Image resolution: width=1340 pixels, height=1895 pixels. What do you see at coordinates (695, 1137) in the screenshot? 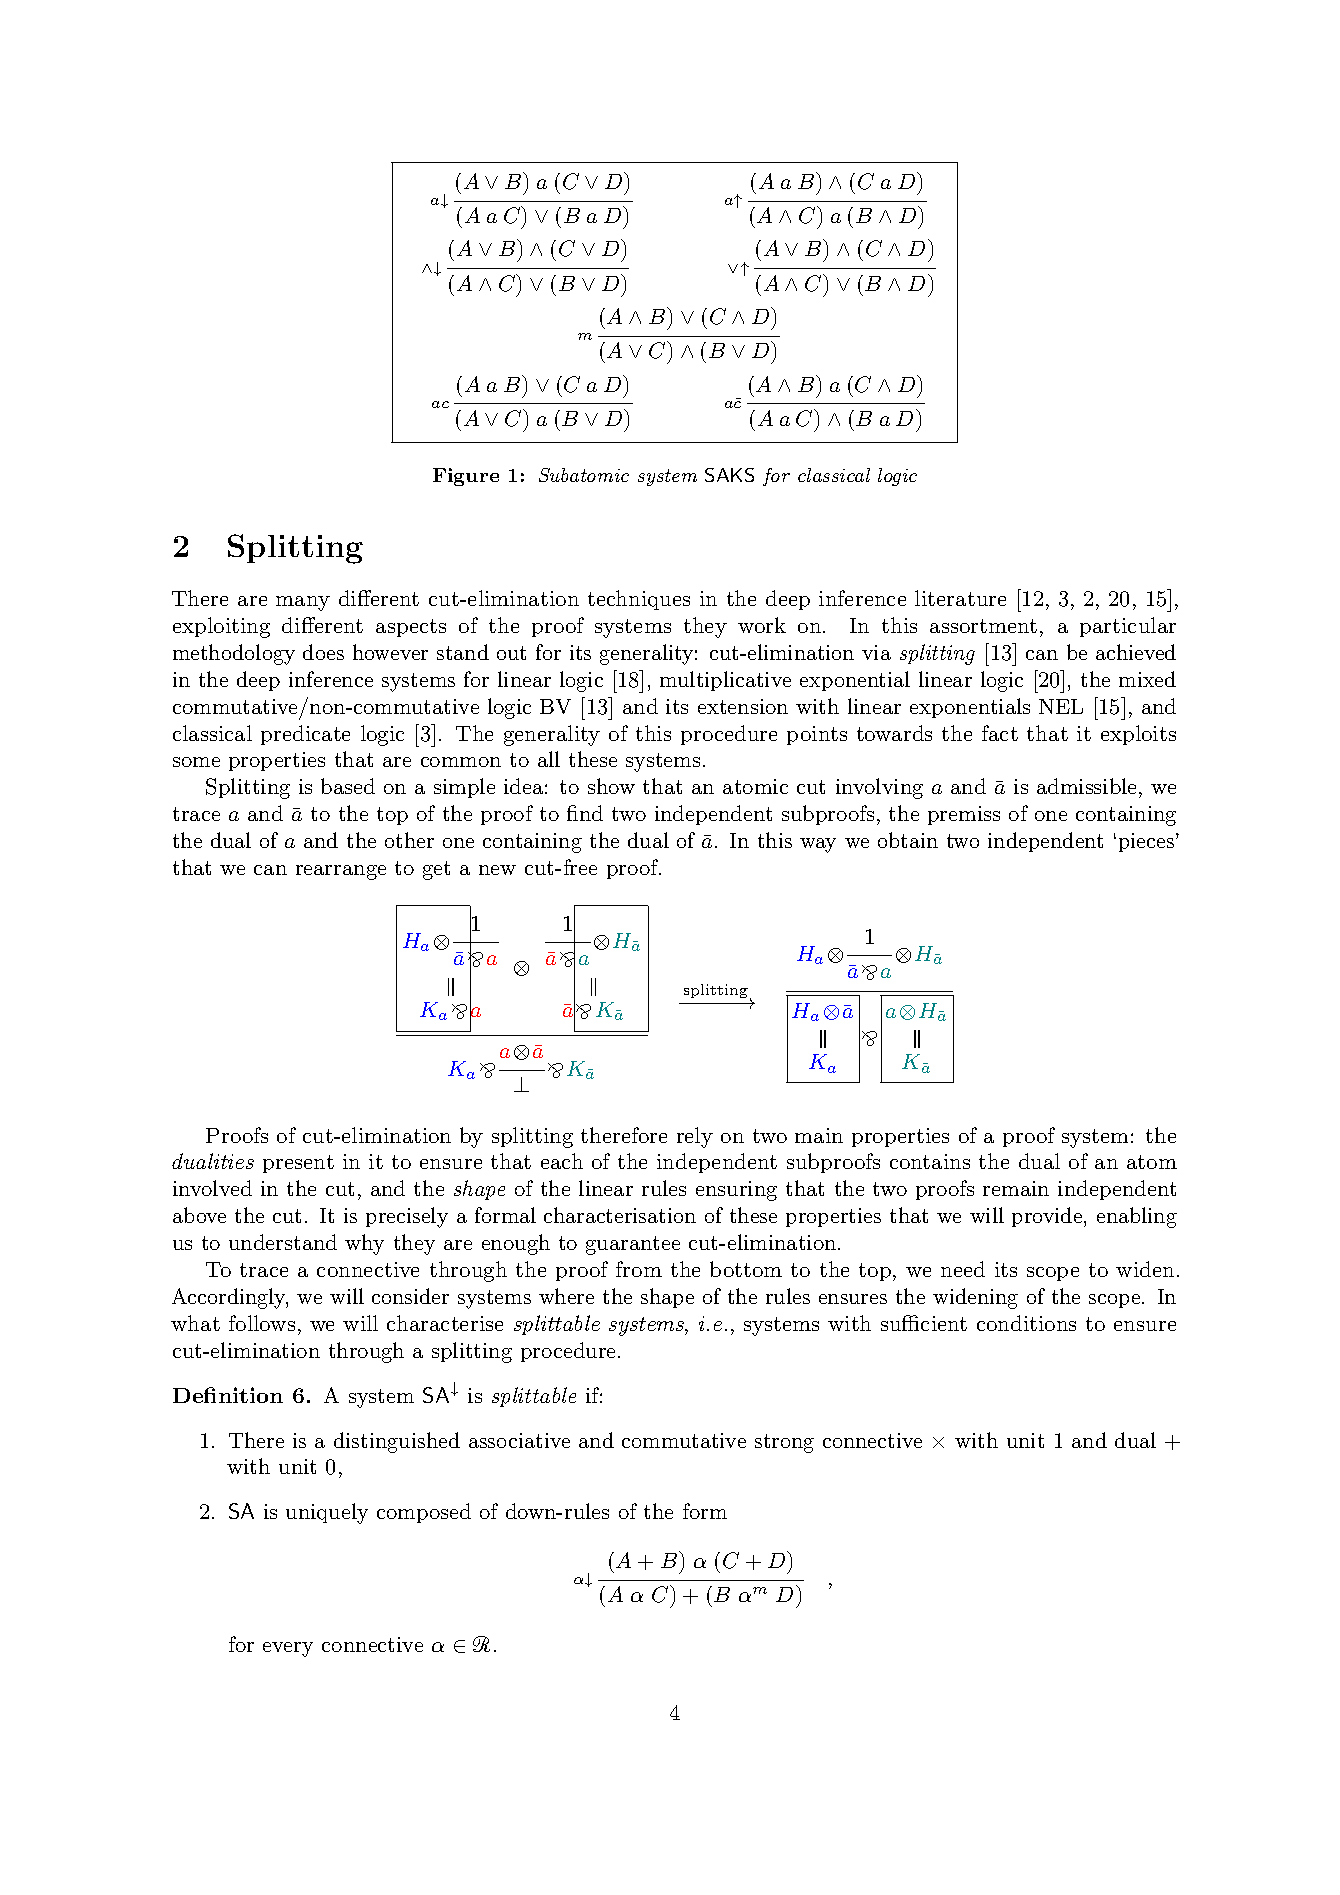
I see `rely` at bounding box center [695, 1137].
